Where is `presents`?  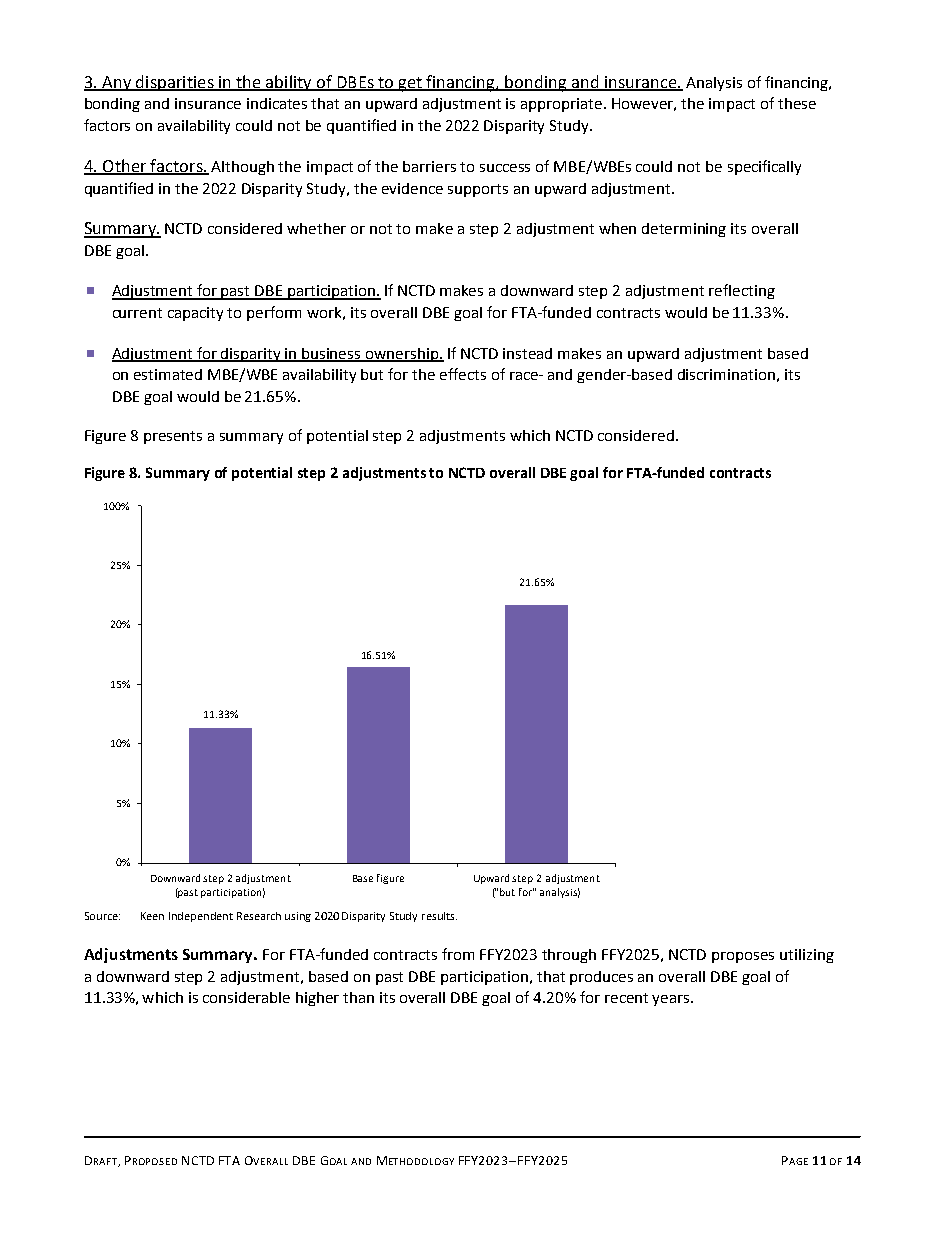 presents is located at coordinates (173, 437).
